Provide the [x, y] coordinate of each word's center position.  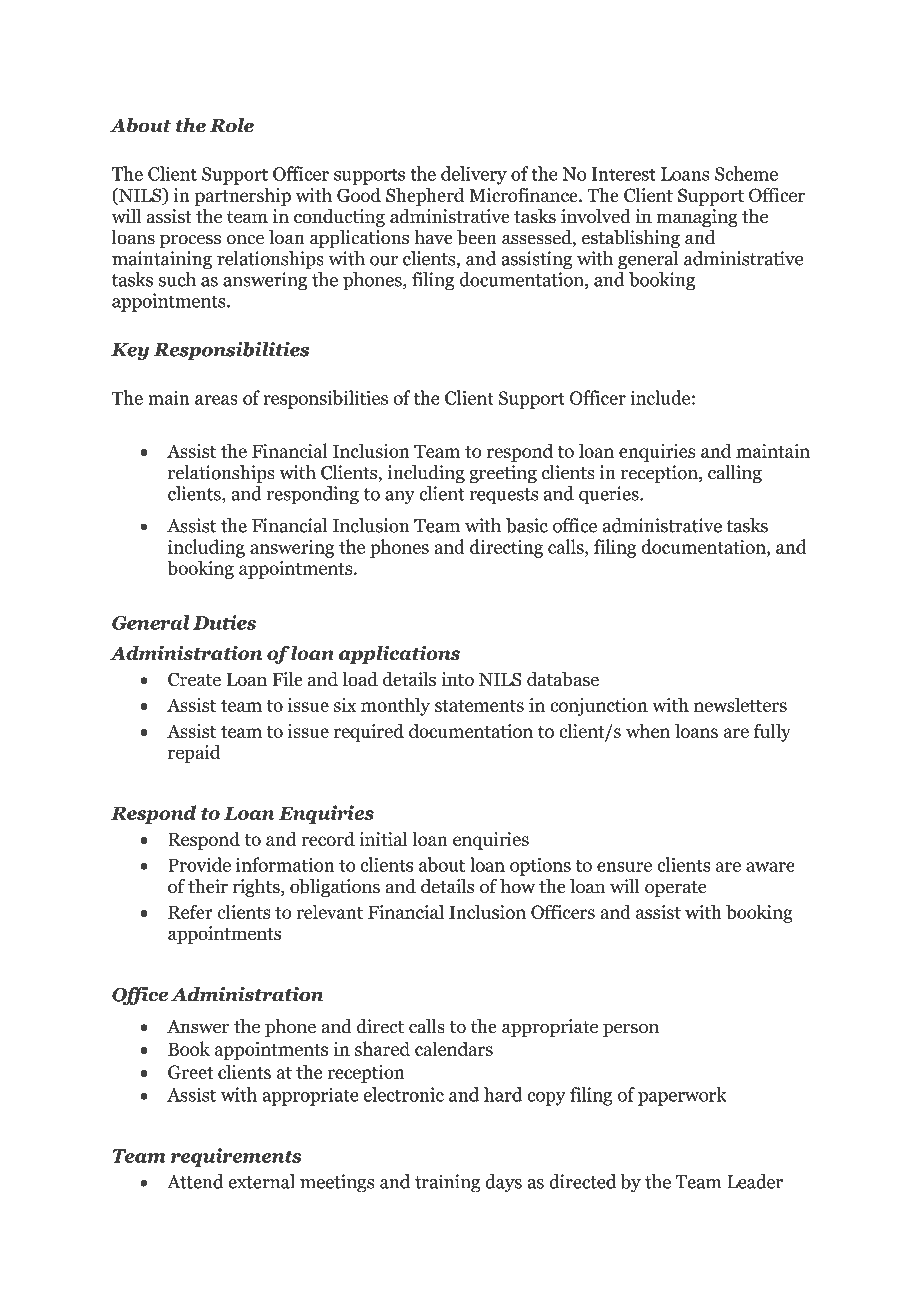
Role [232, 125]
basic [527, 525]
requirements [236, 1157]
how [517, 886]
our [384, 261]
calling [735, 474]
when [648, 730]
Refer [190, 911]
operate [676, 889]
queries [610, 495]
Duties [224, 622]
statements [479, 706]
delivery [474, 175]
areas [216, 400]
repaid [194, 753]
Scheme [746, 173]
